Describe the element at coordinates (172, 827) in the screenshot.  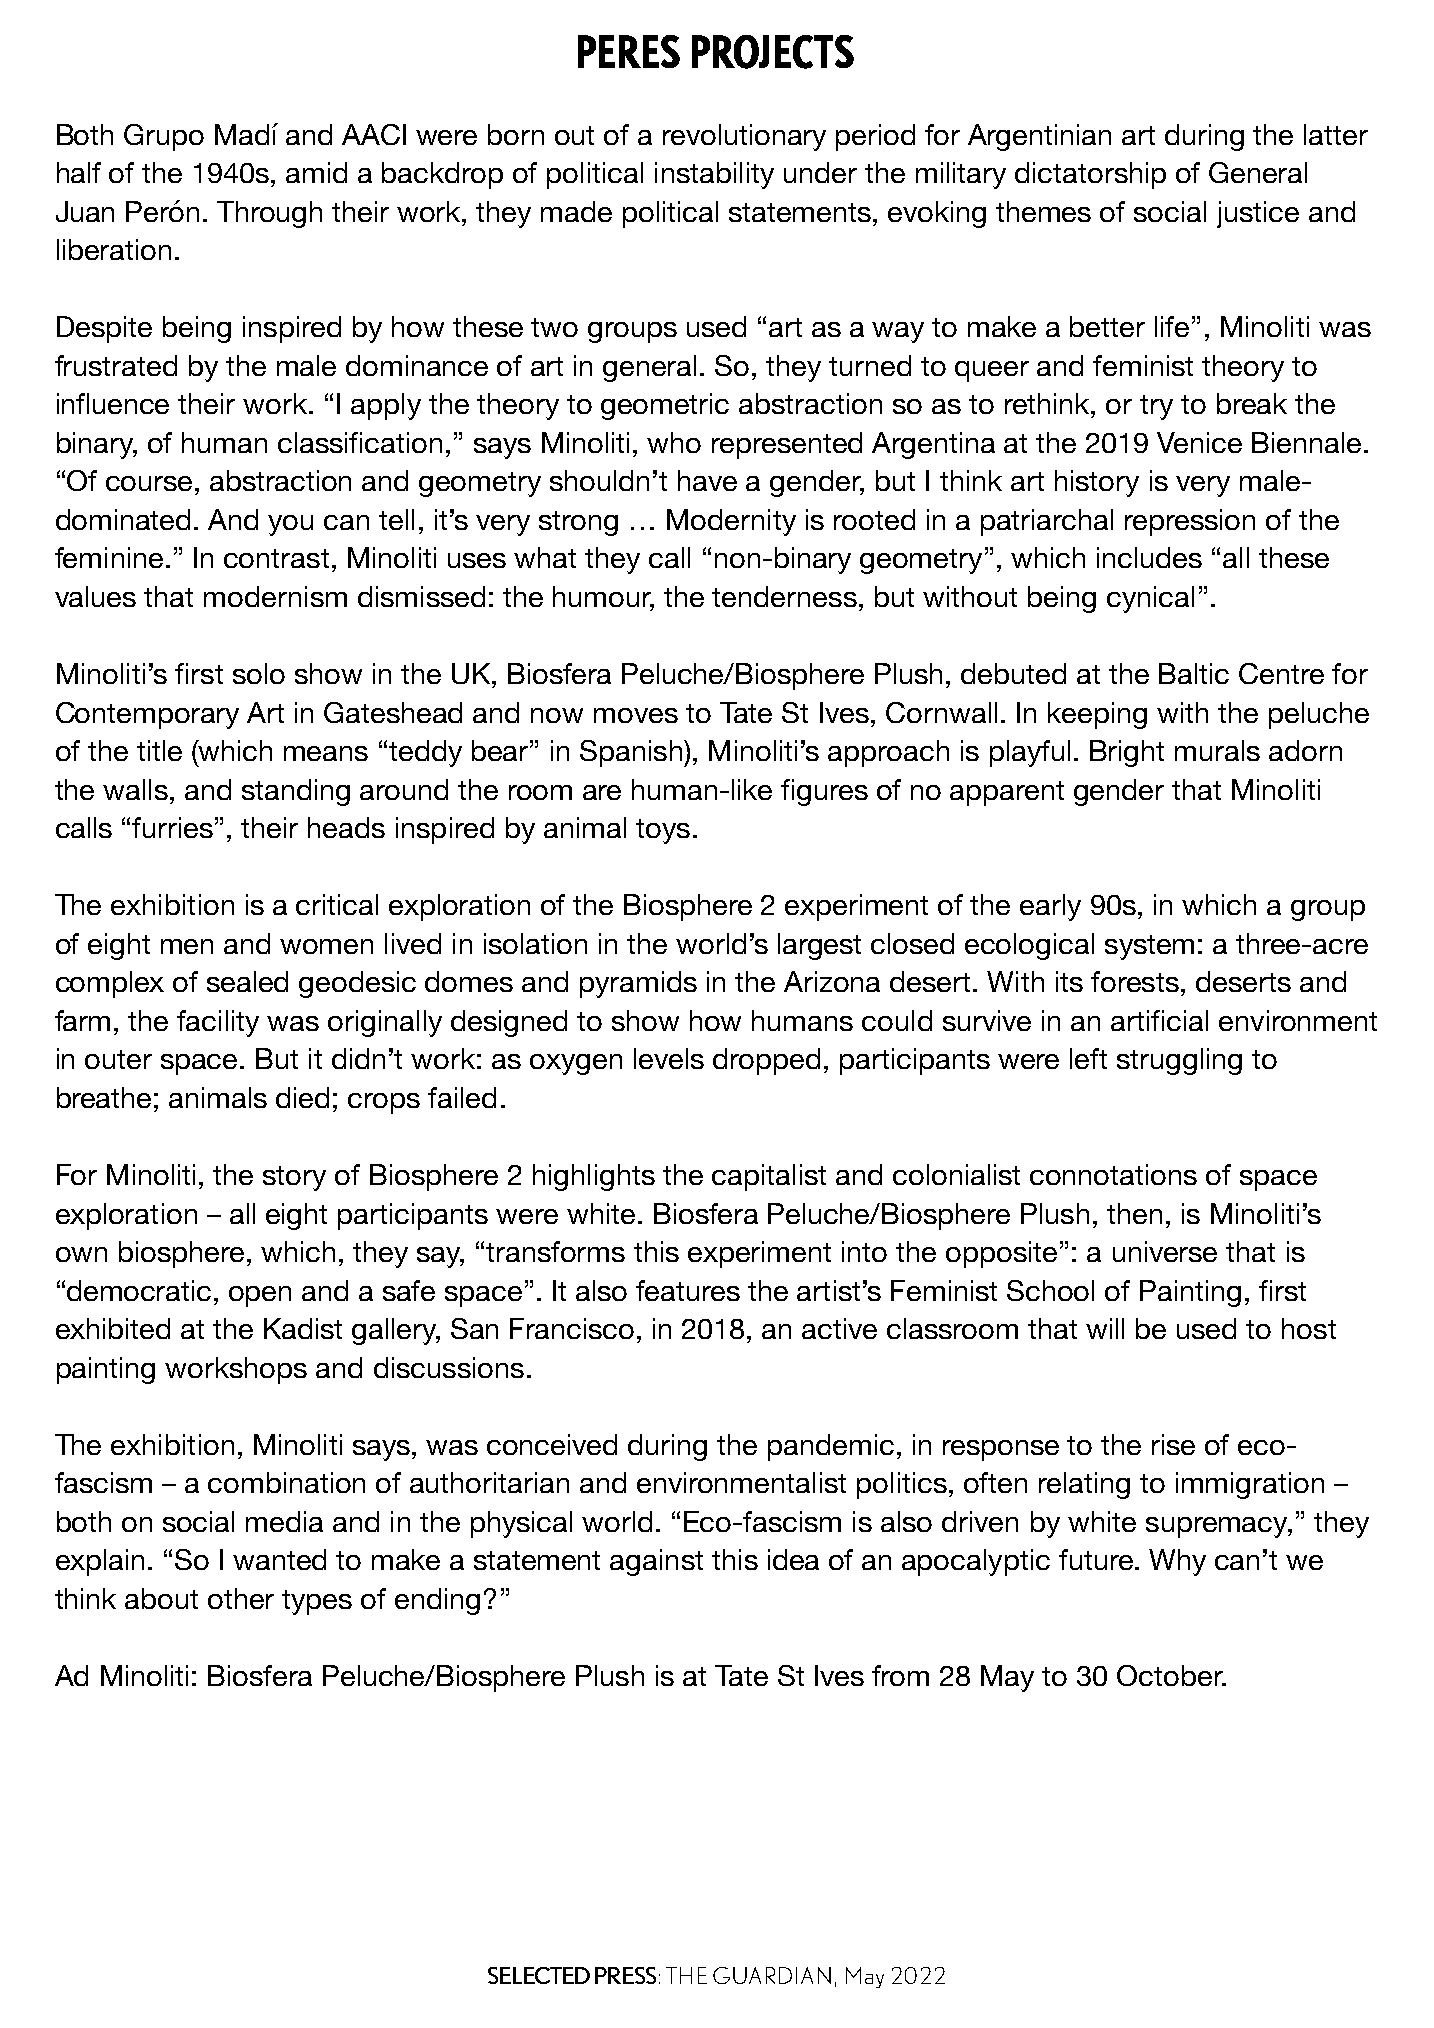
I see `furries` at that location.
